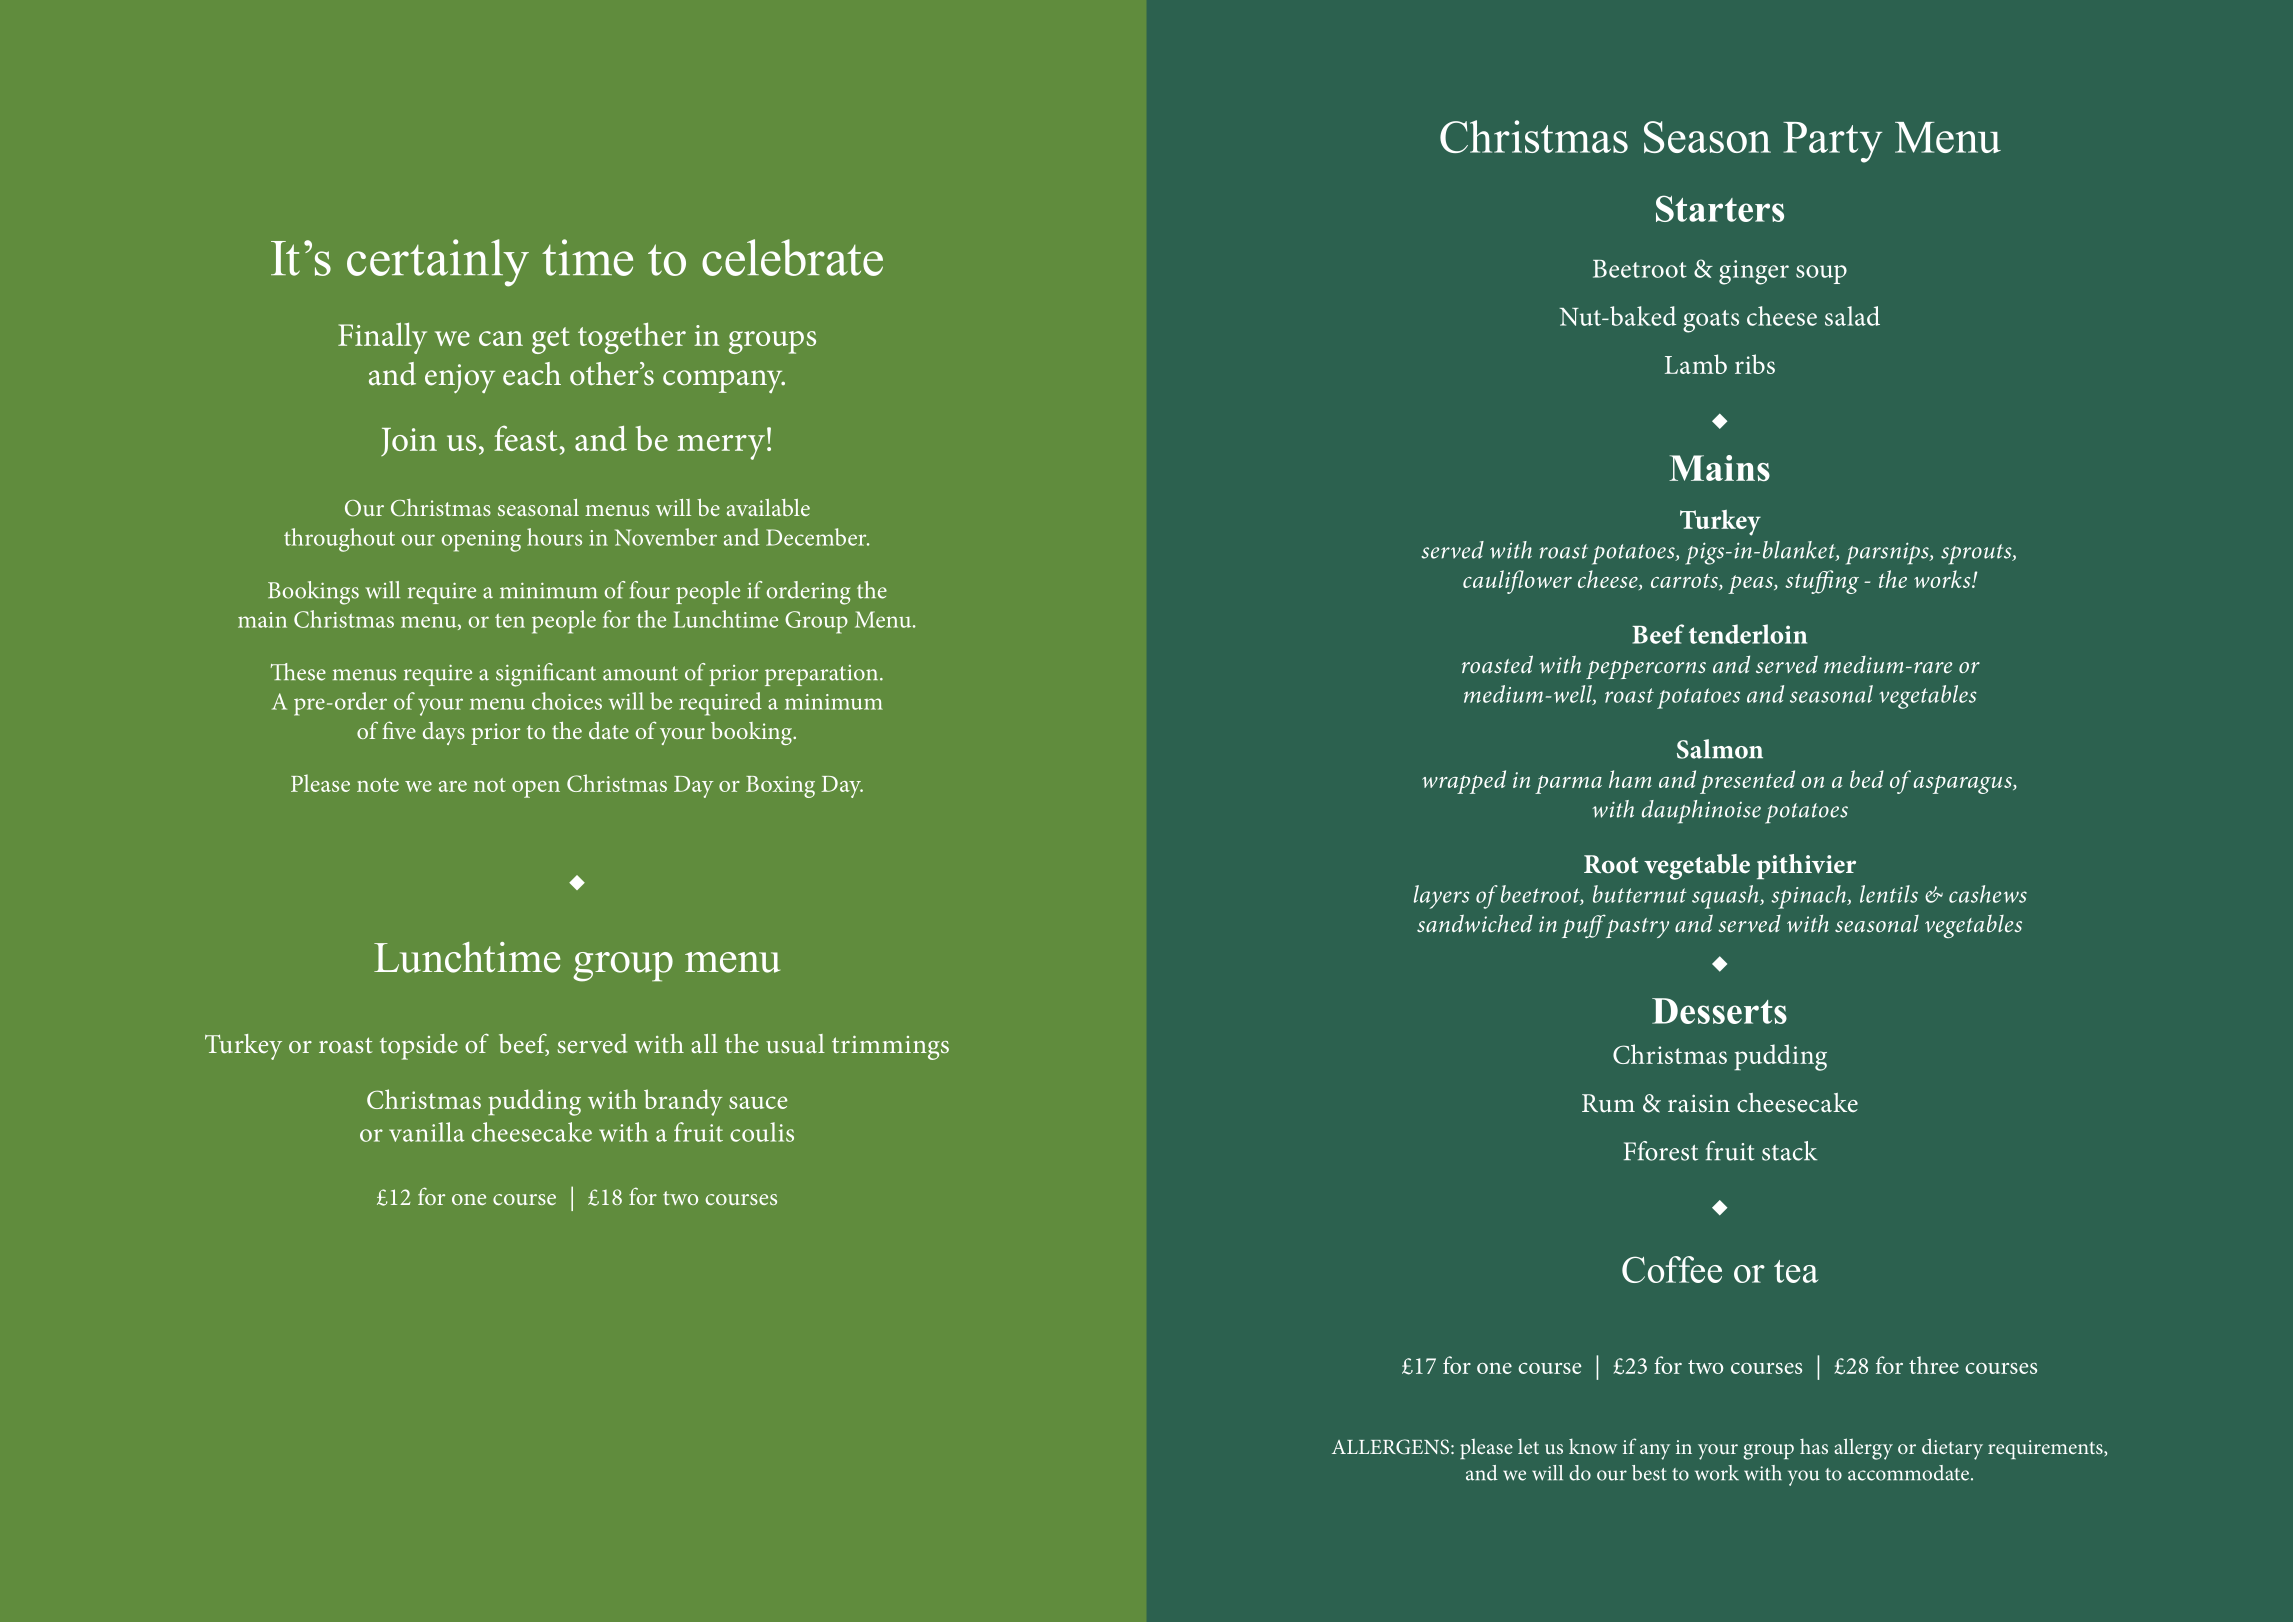 The height and width of the page is (1622, 2293). Describe the element at coordinates (1636, 926) in the page. I see `pastry` at that location.
